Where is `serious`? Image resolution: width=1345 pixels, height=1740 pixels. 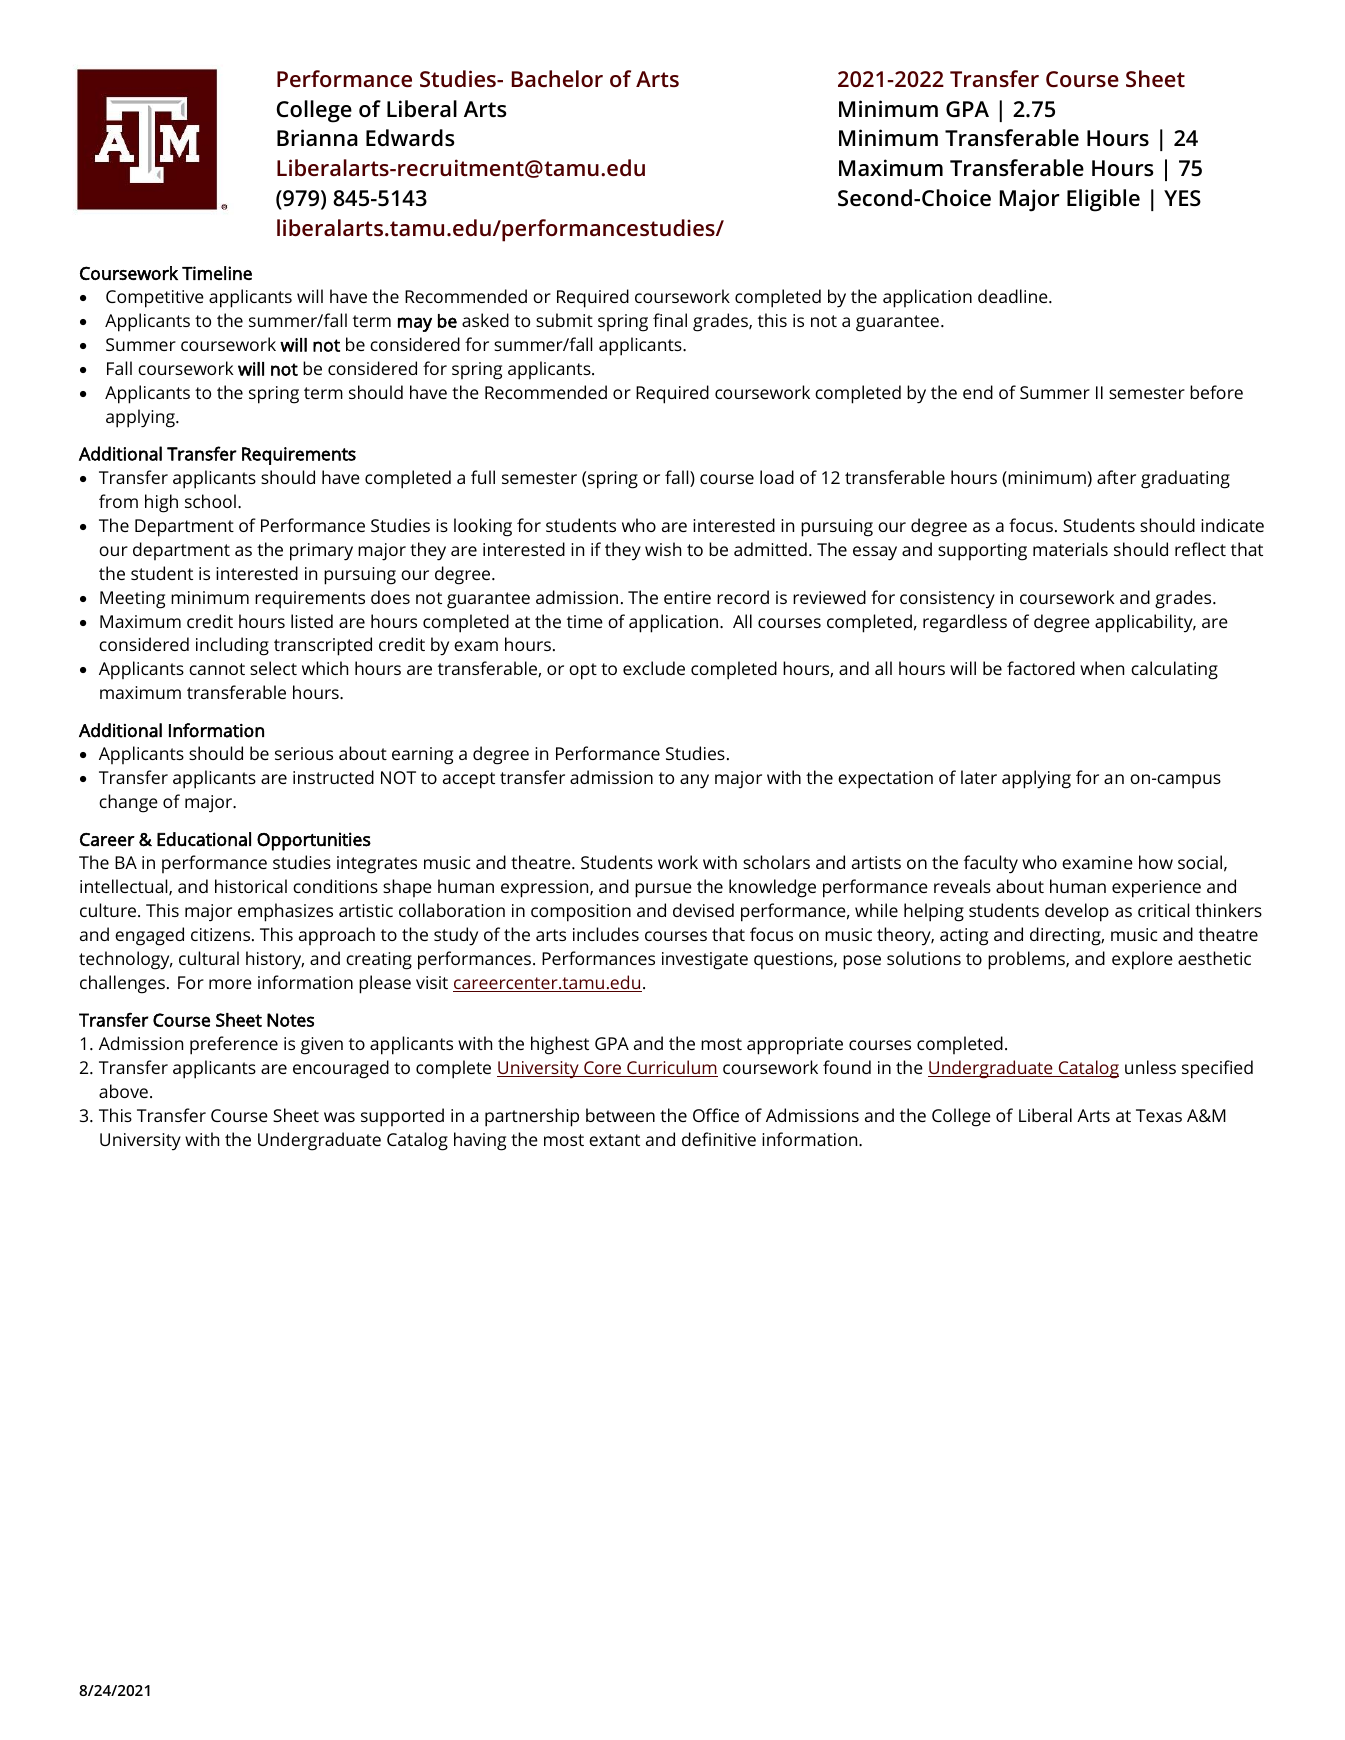
serious is located at coordinates (304, 753).
